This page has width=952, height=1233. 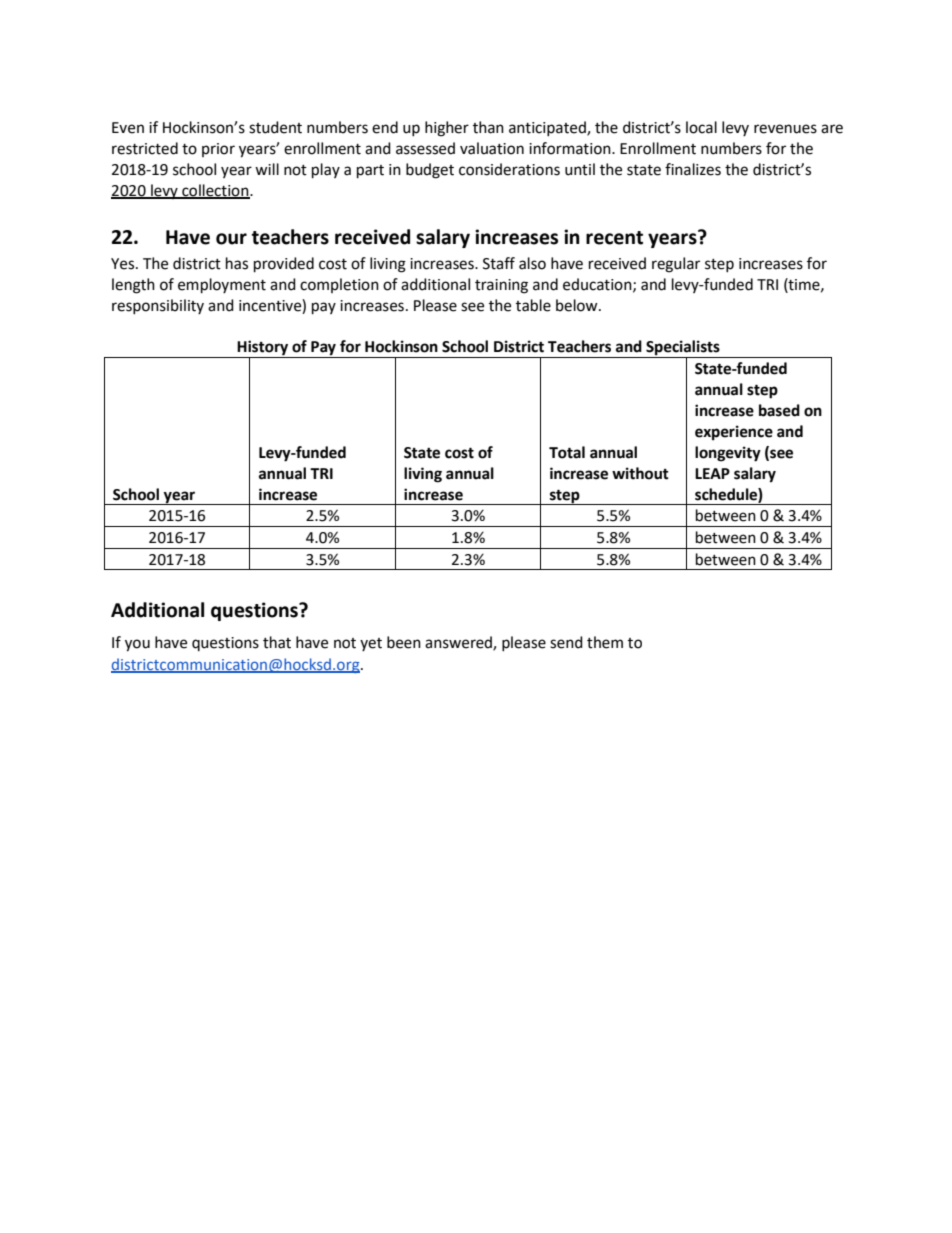 I want to click on them, so click(x=605, y=642).
